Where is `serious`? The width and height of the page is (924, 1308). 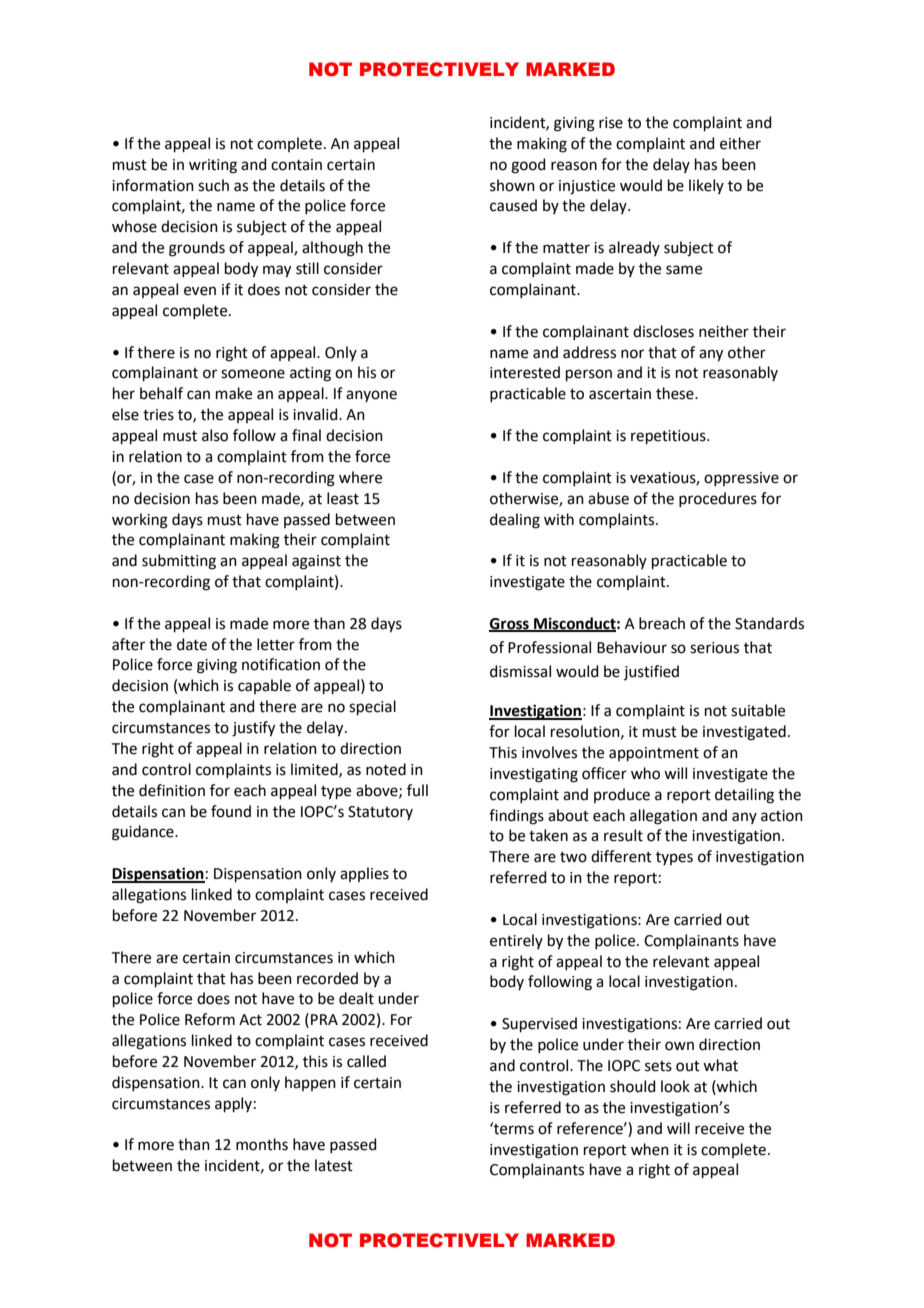
serious is located at coordinates (714, 648).
